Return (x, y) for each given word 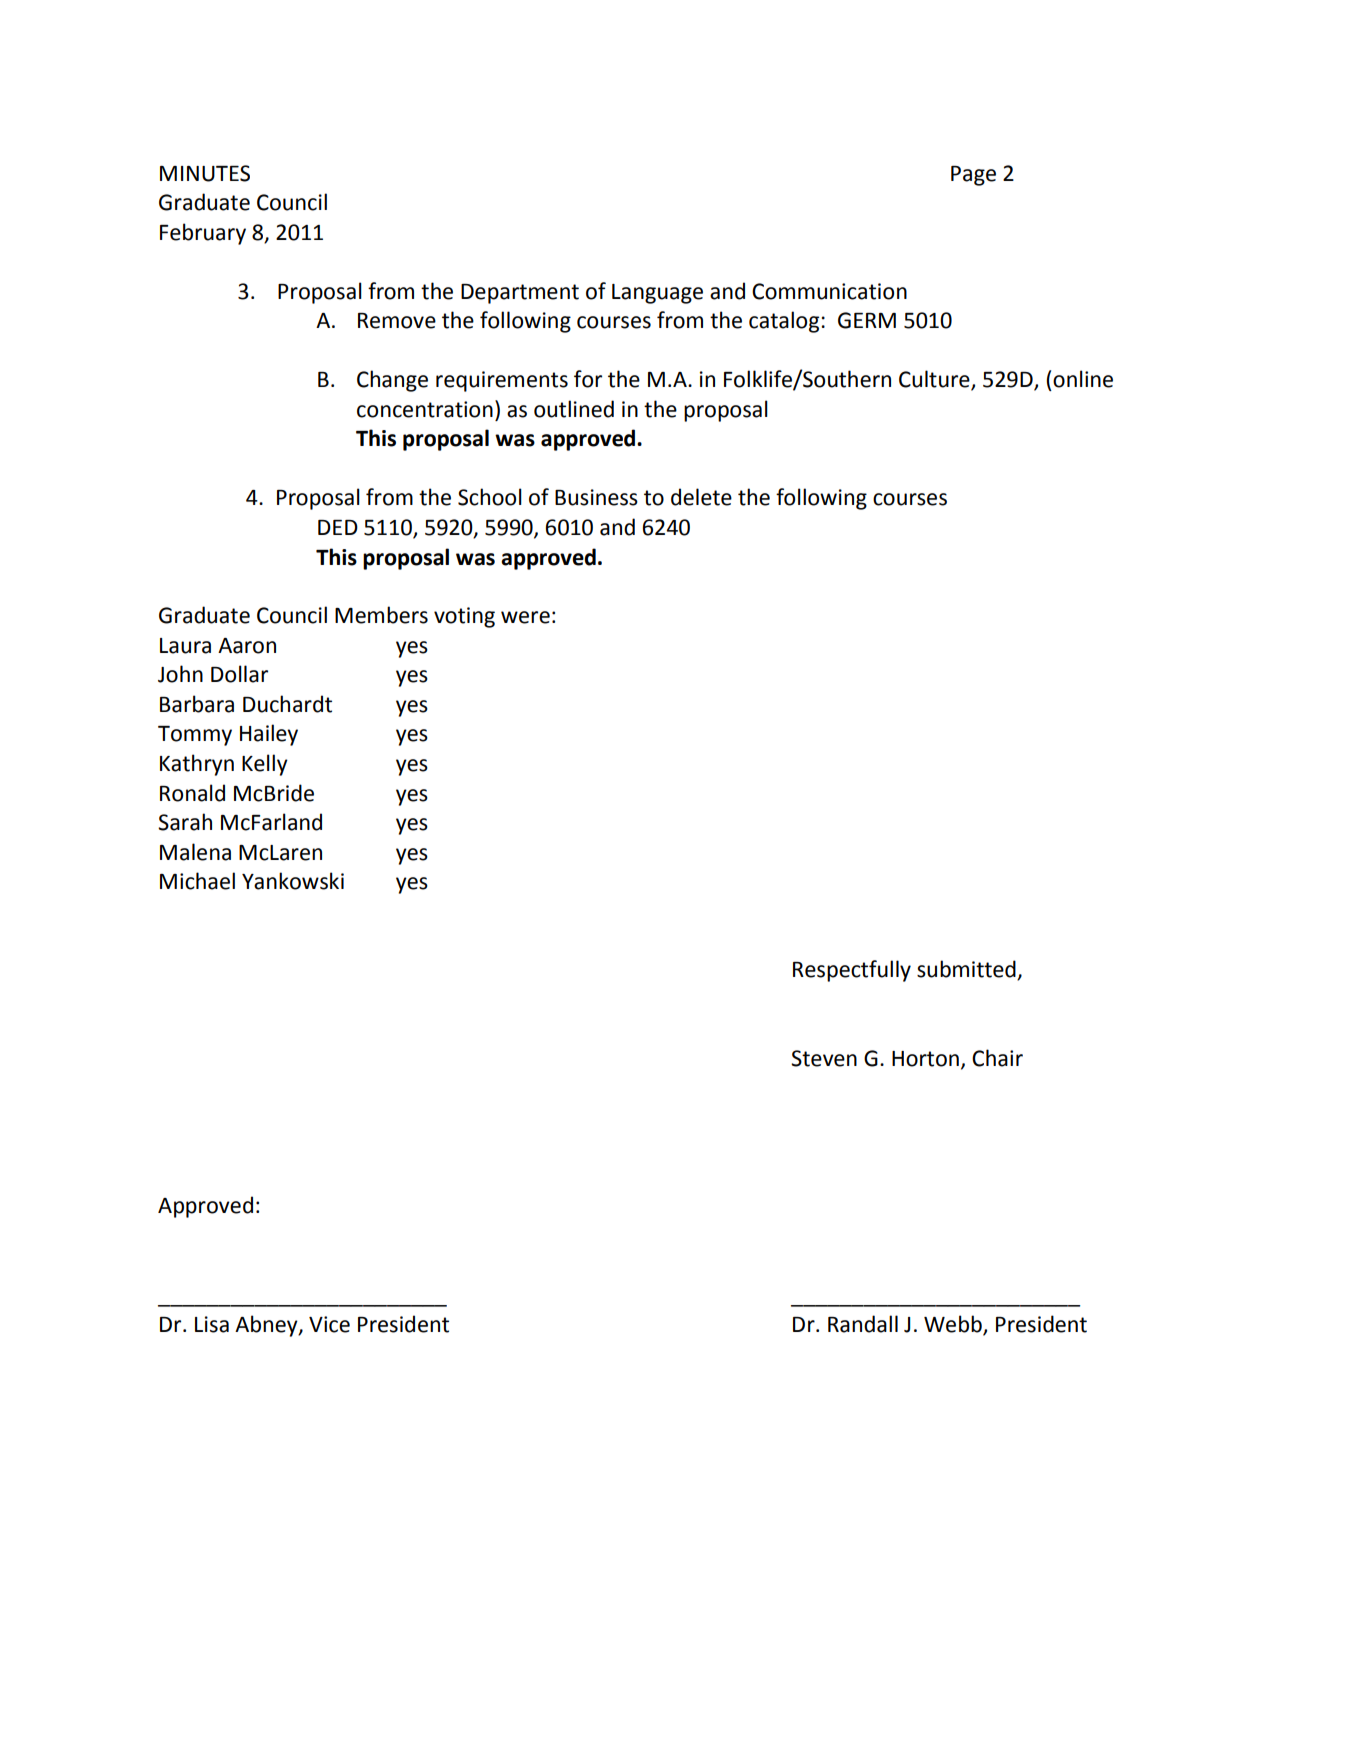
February (203, 234)
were (525, 617)
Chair (997, 1058)
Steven (824, 1058)
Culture (935, 380)
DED (338, 527)
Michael (197, 881)
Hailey (269, 735)
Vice (329, 1324)
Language (657, 294)
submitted (967, 970)
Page (973, 176)
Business (596, 497)
